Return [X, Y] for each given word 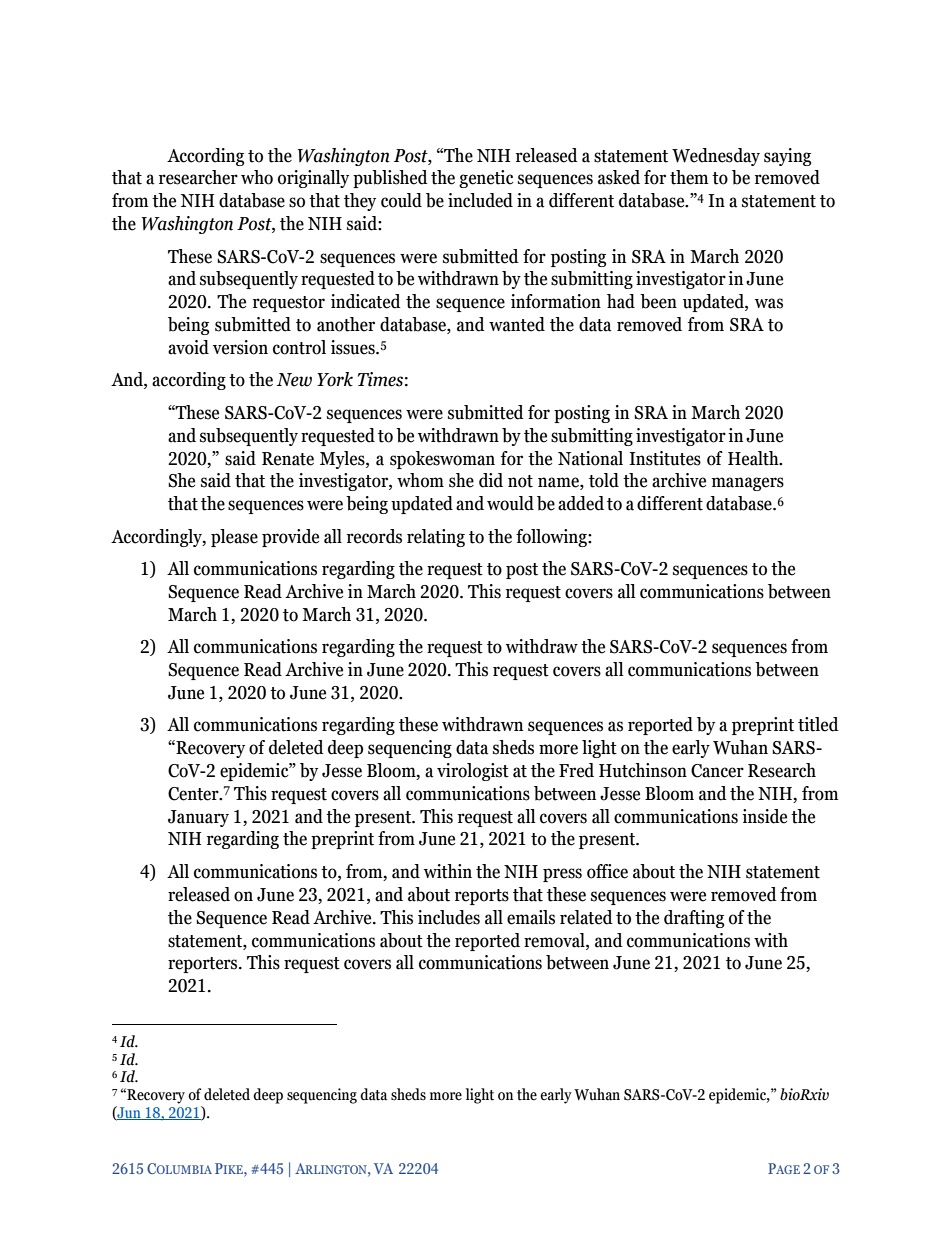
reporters [204, 965]
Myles [343, 460]
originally [313, 179]
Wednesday [716, 157]
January [198, 818]
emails [531, 917]
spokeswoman [442, 460]
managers [748, 484]
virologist [473, 772]
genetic [486, 179]
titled [818, 724]
